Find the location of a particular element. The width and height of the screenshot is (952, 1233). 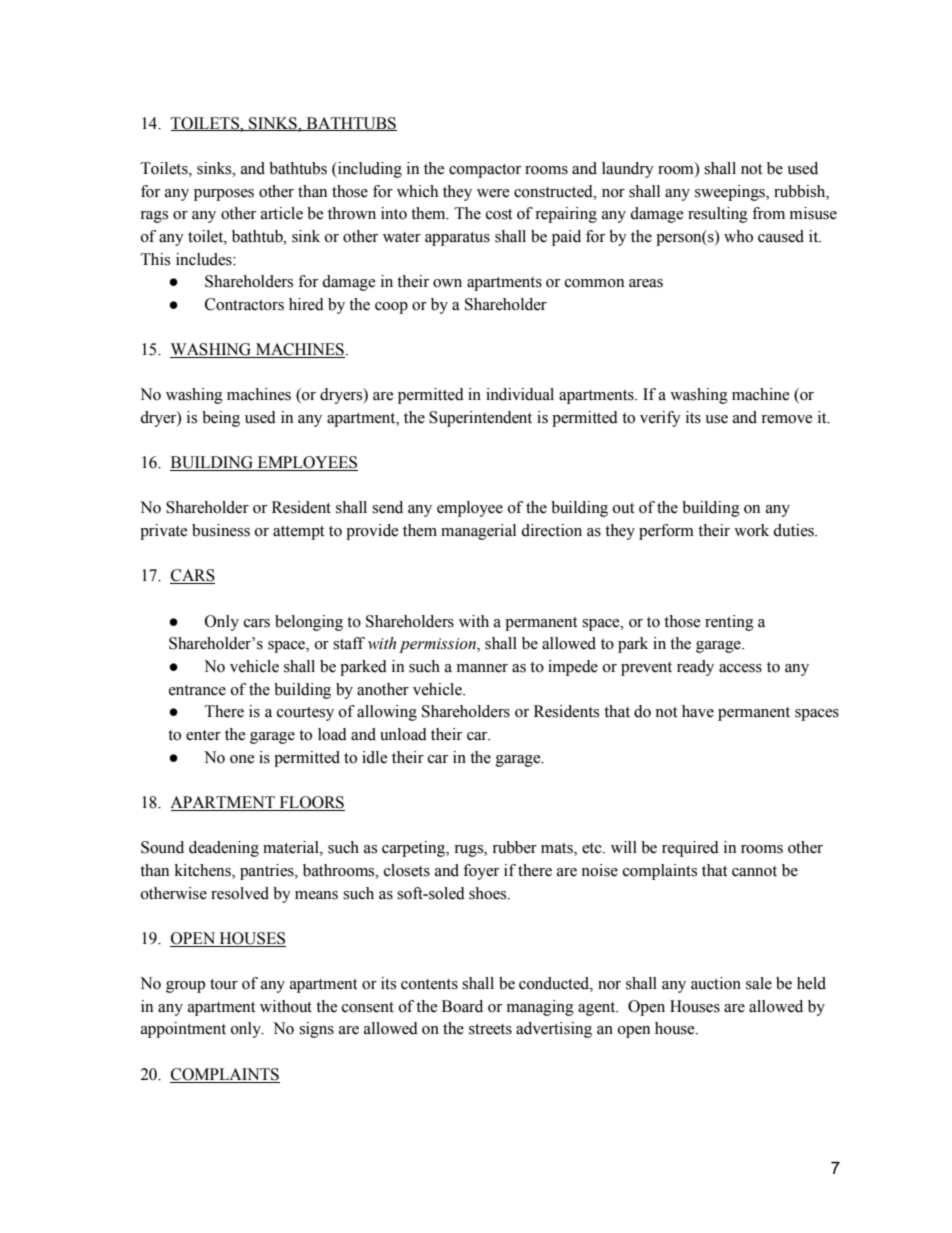

belonging is located at coordinates (309, 623).
